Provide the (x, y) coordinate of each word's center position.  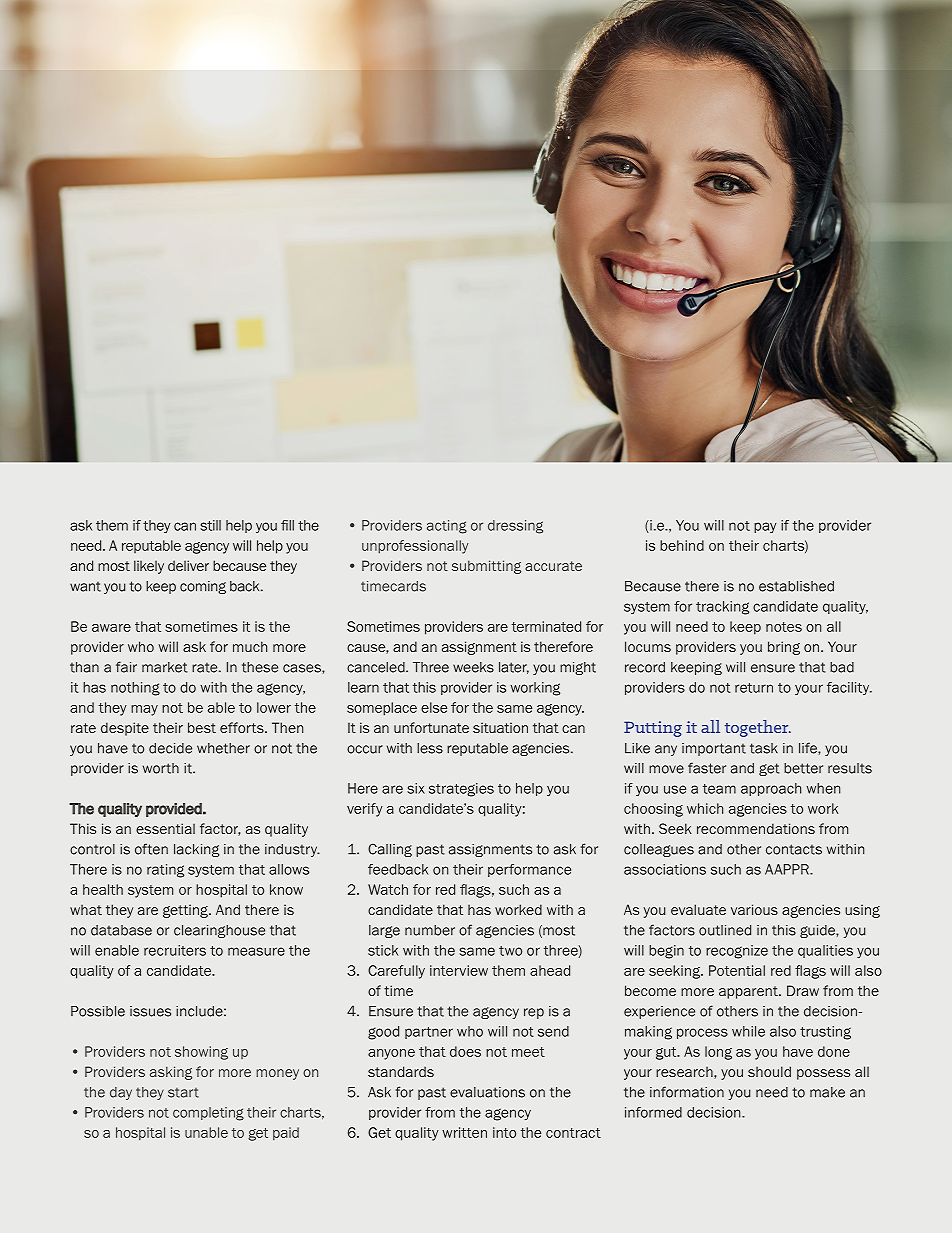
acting (447, 527)
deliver (188, 565)
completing (208, 1114)
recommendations (756, 828)
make (827, 1092)
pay (765, 527)
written (464, 1132)
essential (165, 828)
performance (529, 870)
